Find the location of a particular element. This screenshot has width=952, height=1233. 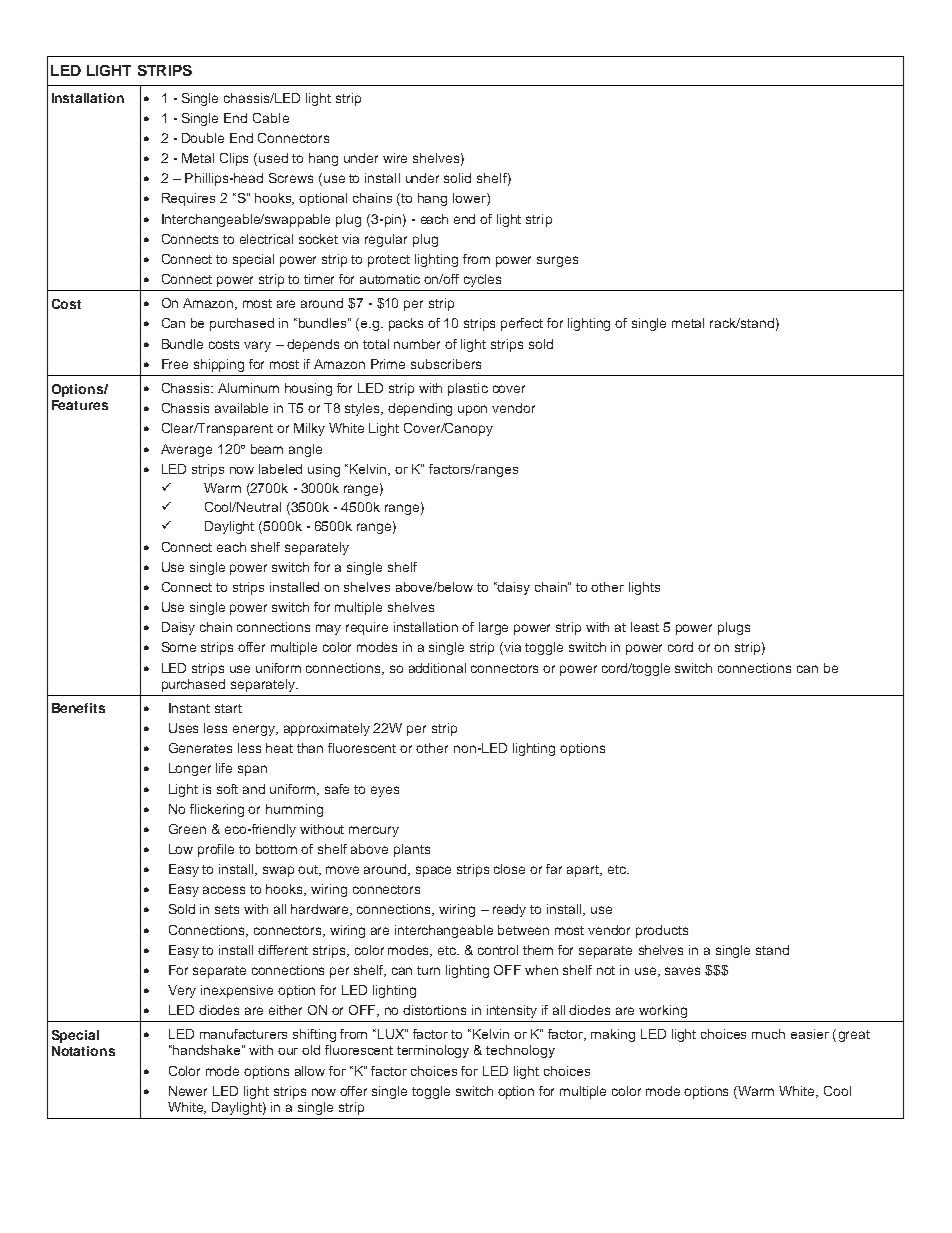

least is located at coordinates (645, 627).
